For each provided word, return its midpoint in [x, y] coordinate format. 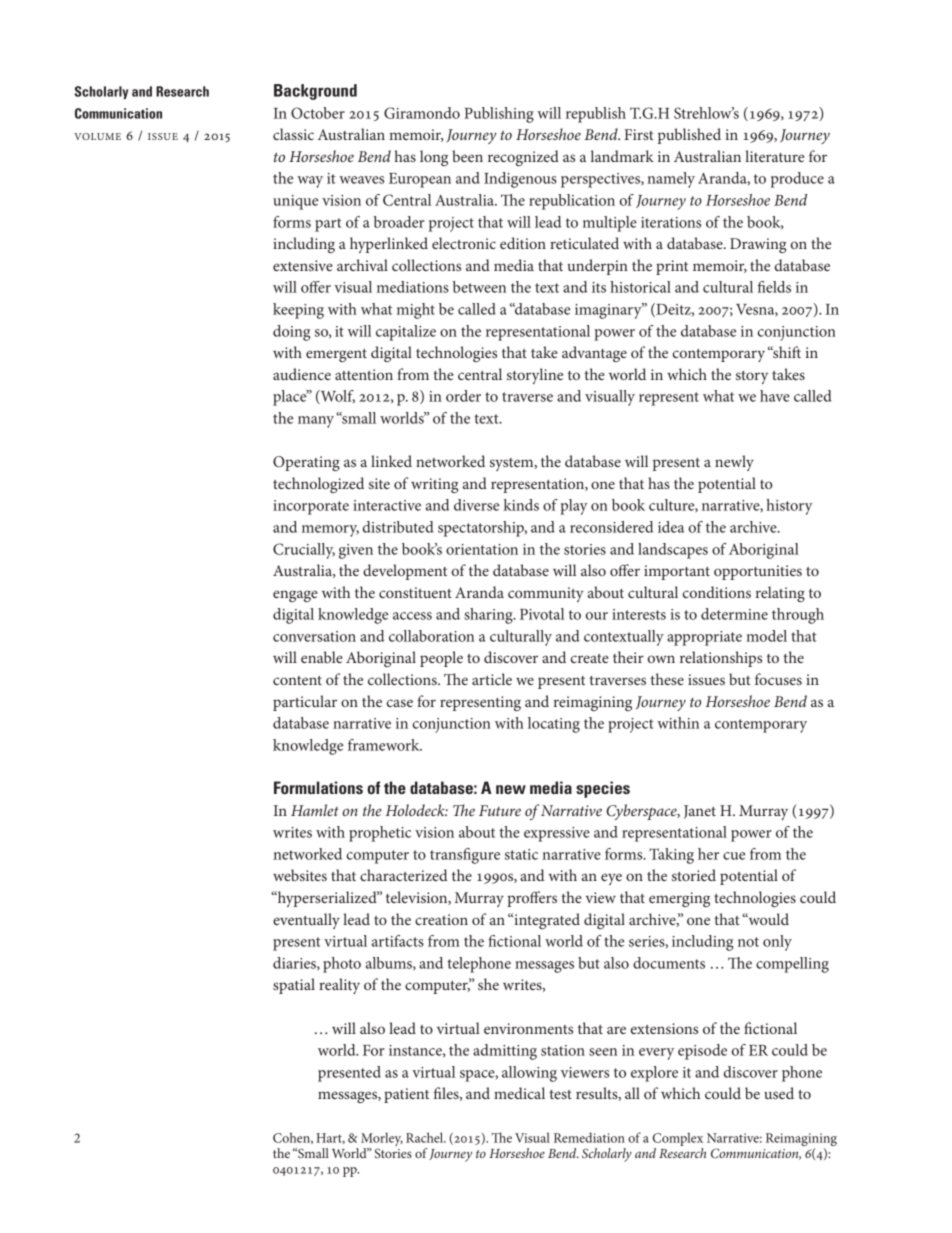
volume [97, 136]
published [689, 136]
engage [295, 596]
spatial [294, 986]
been [467, 156]
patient [406, 1095]
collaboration [431, 636]
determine [734, 614]
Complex [678, 1139]
